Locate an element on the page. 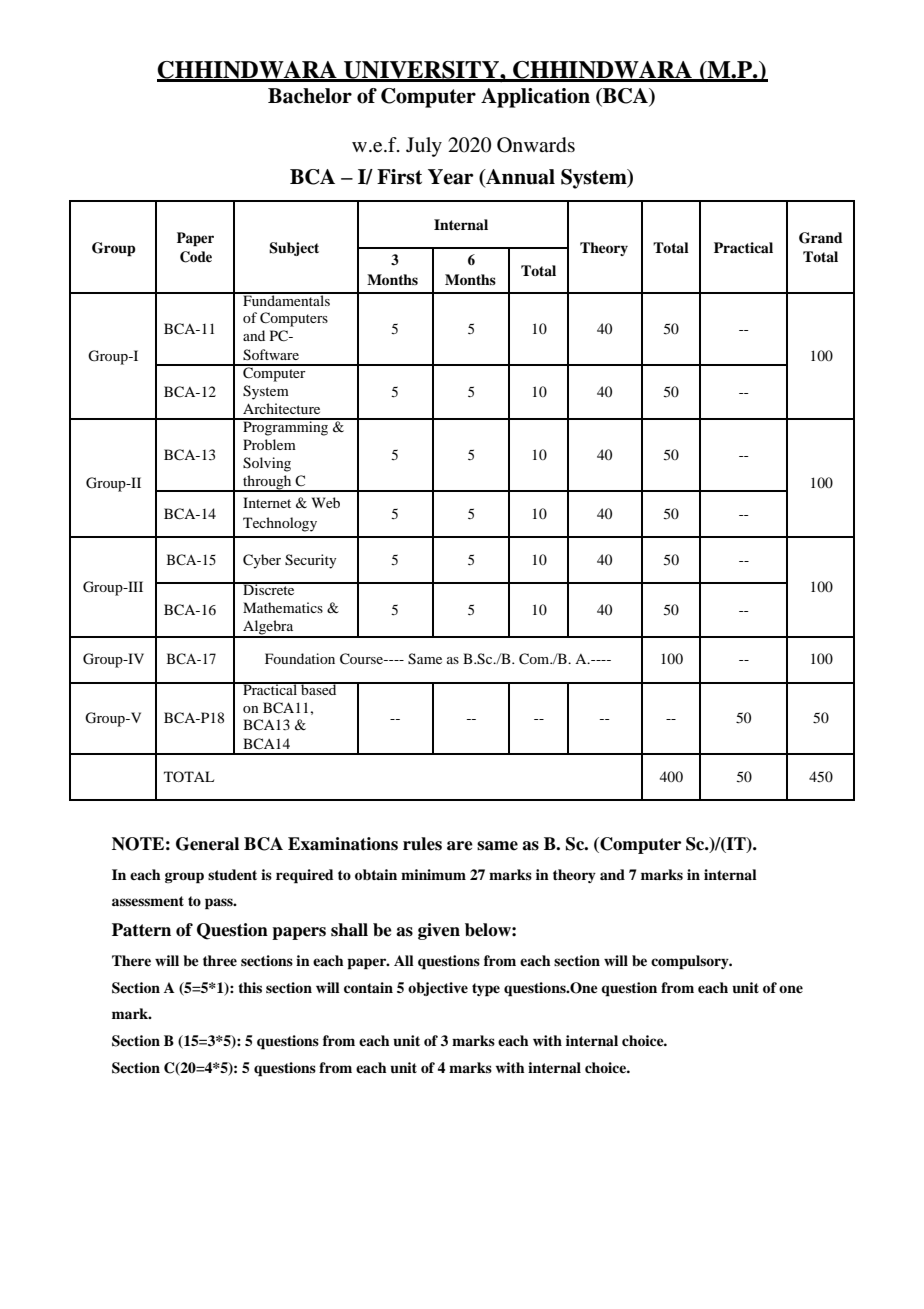 This document has height=1309, width=924. Security is located at coordinates (310, 561).
